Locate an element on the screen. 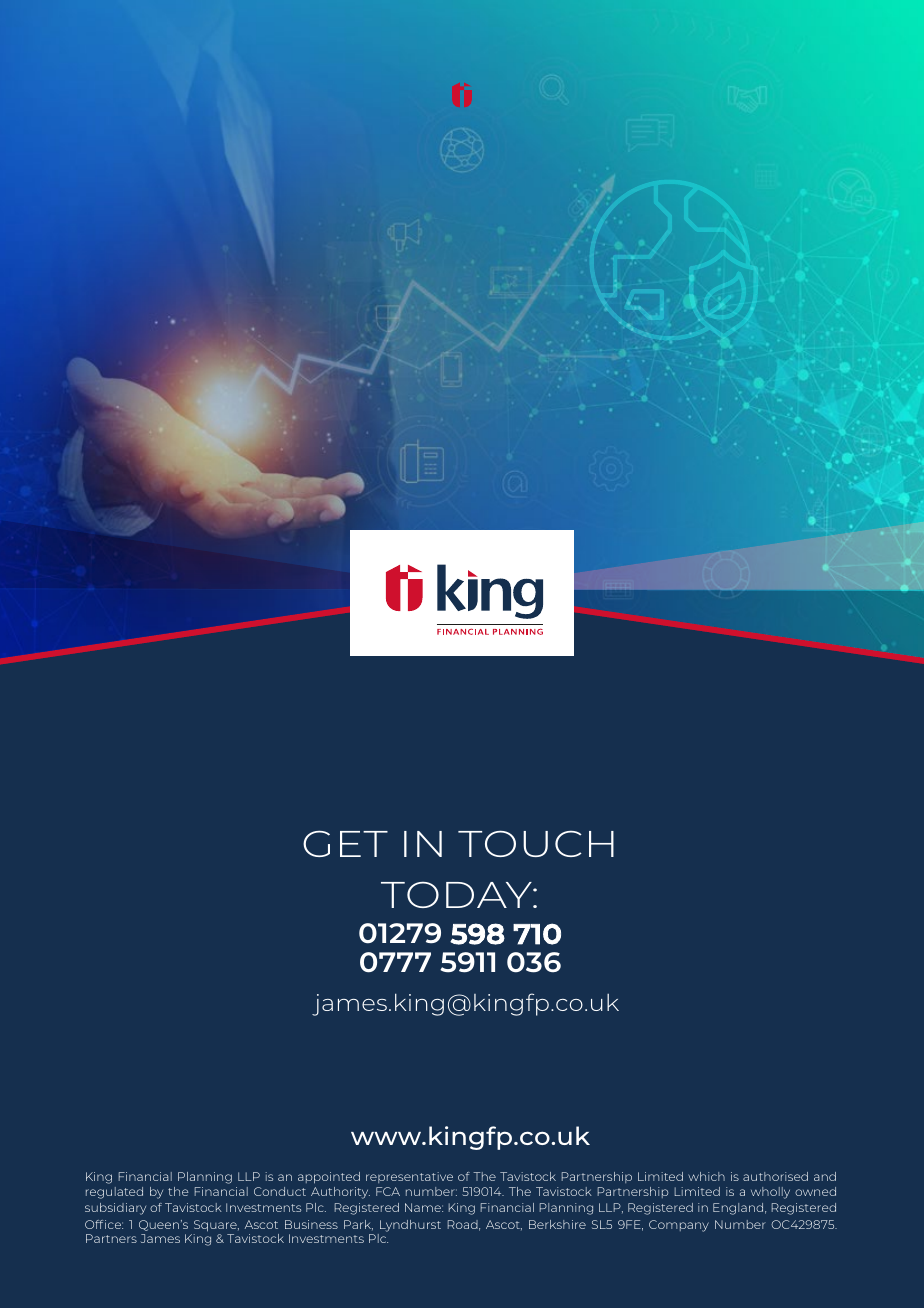 The image size is (924, 1308). Square is located at coordinates (216, 1226).
